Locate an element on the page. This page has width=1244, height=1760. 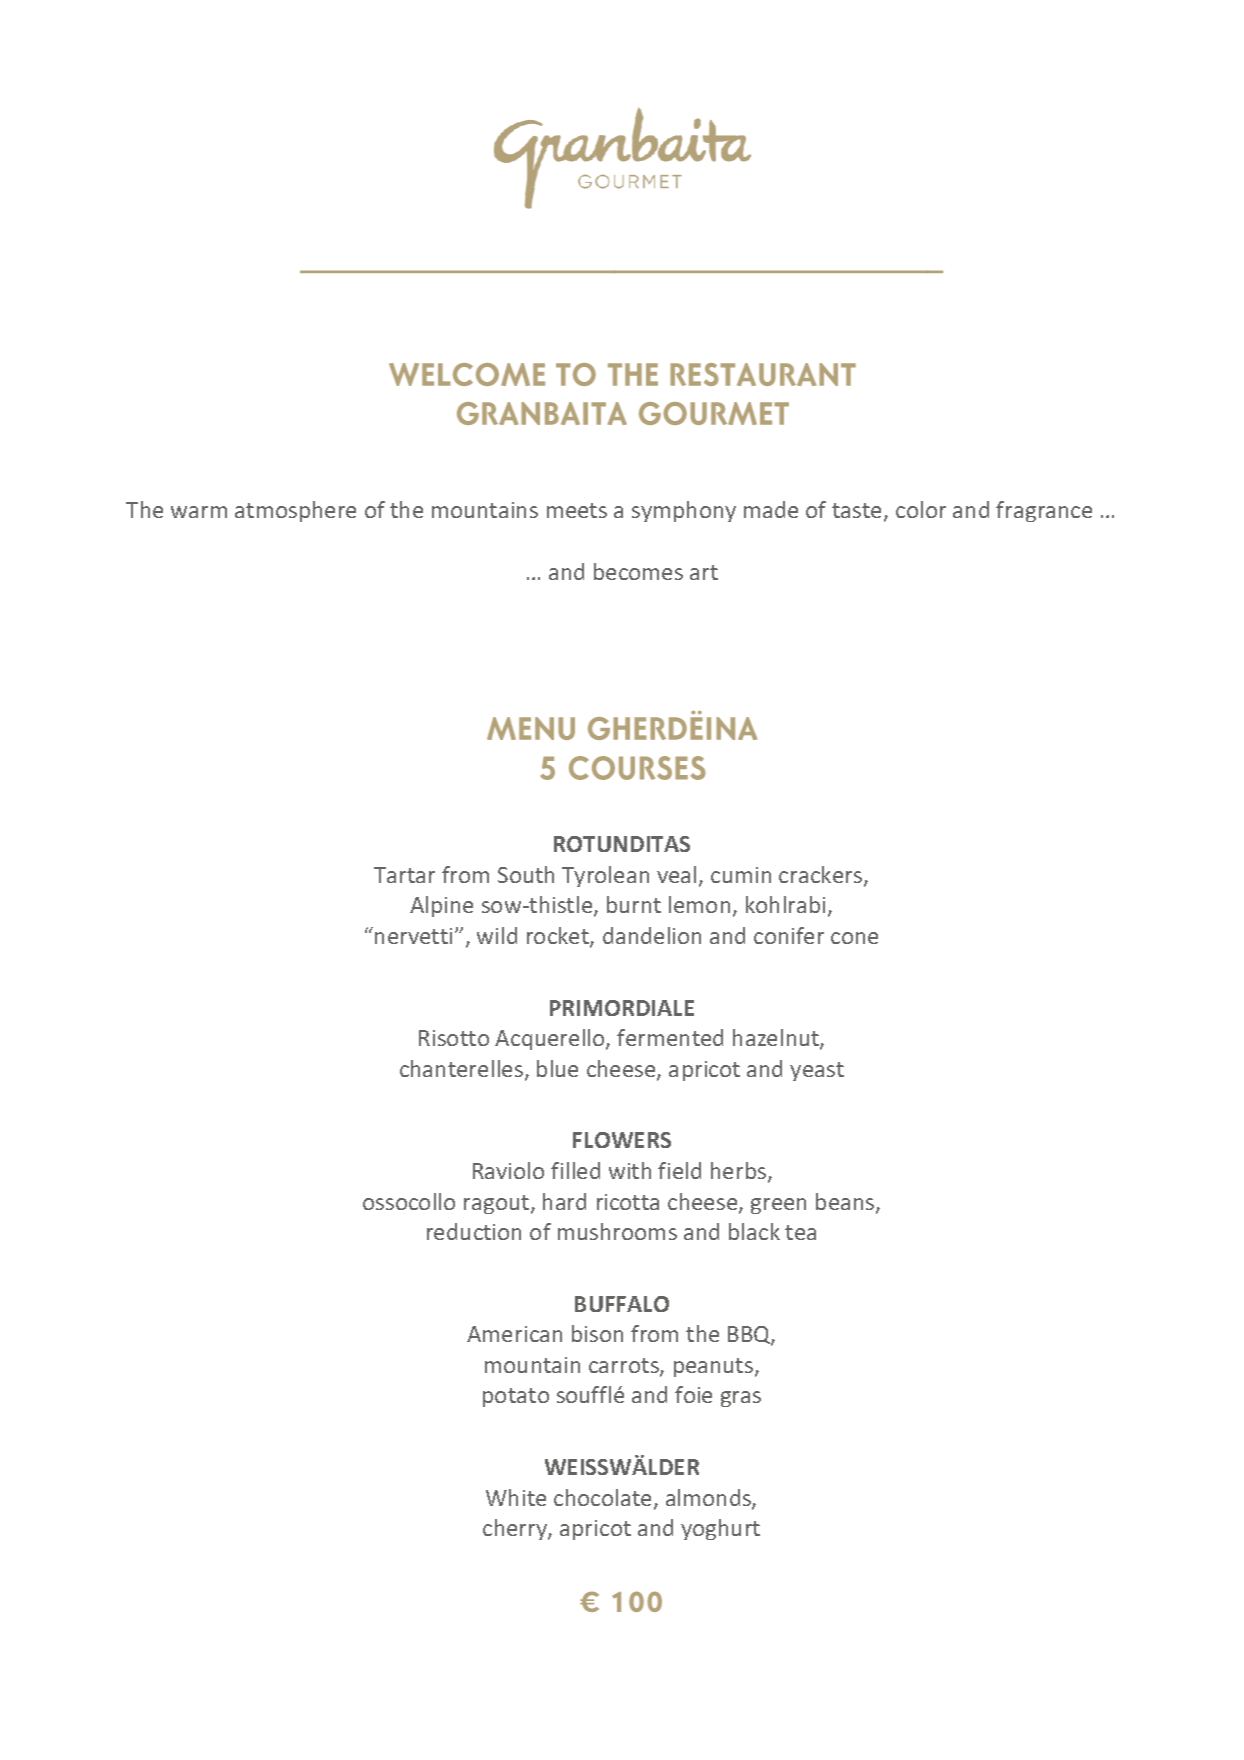
White is located at coordinates (516, 1497).
